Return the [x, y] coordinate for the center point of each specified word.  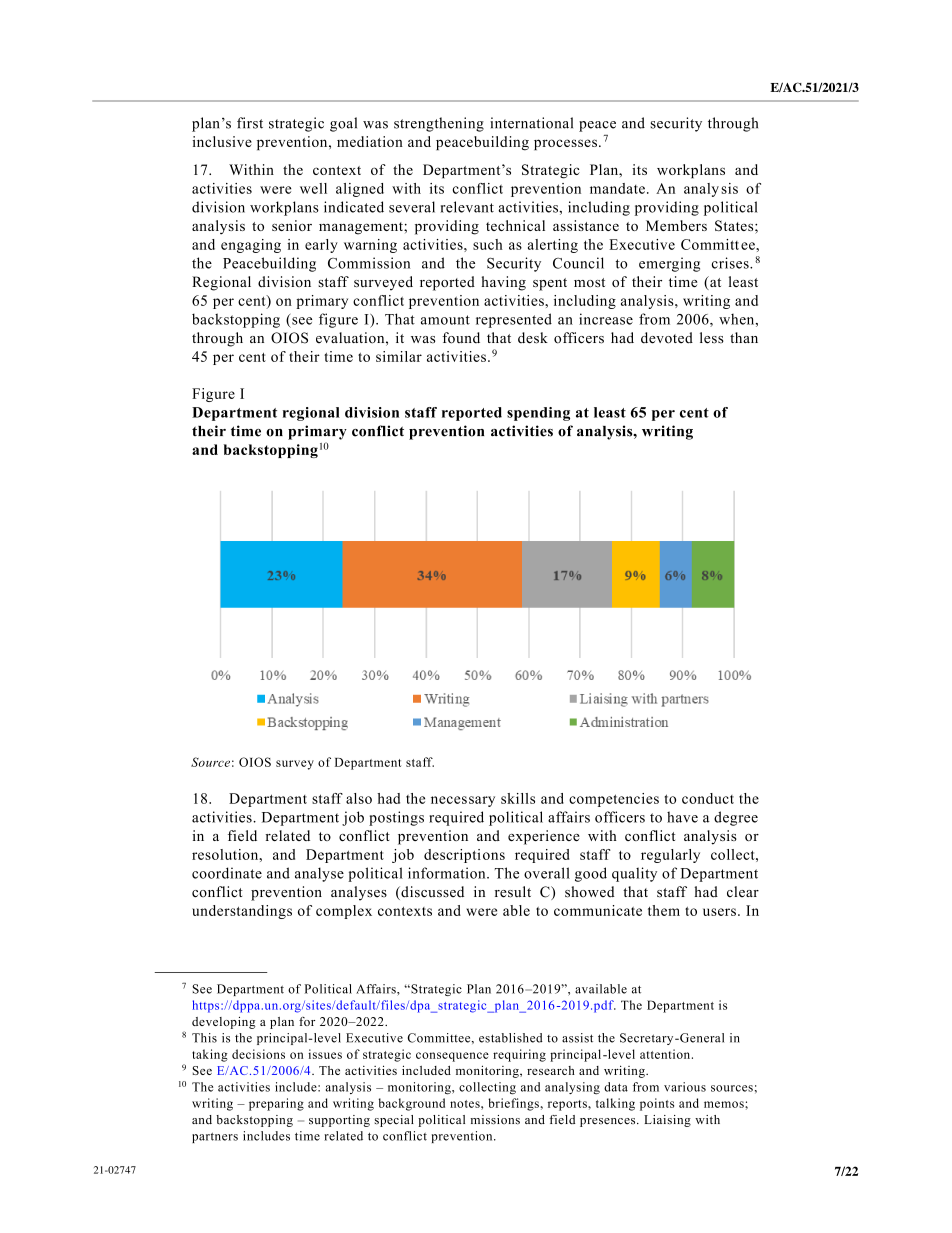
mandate [617, 188]
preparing [276, 1104]
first [250, 123]
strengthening [439, 124]
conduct [708, 798]
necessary [463, 801]
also [359, 798]
